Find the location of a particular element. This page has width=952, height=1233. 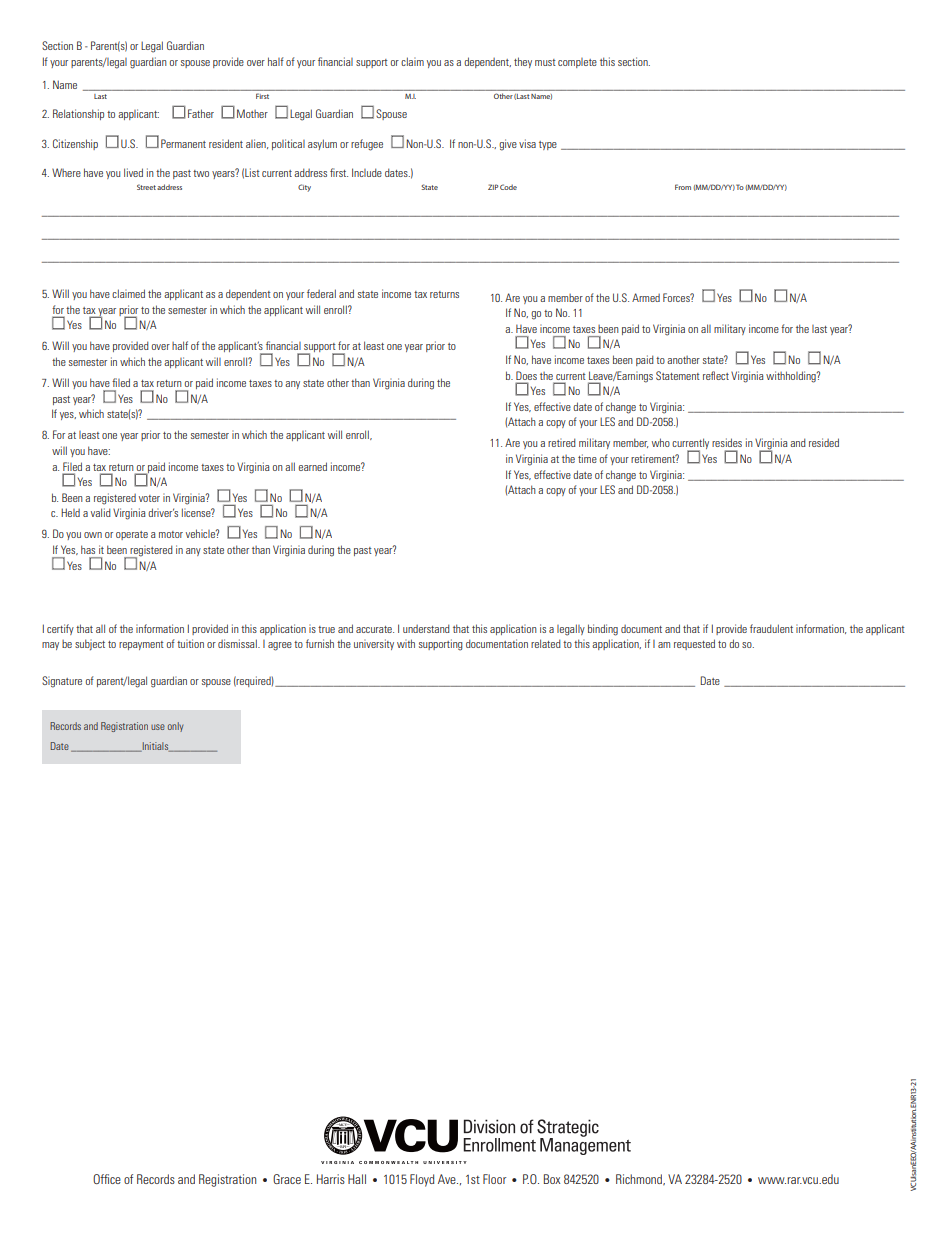

requested is located at coordinates (694, 644).
